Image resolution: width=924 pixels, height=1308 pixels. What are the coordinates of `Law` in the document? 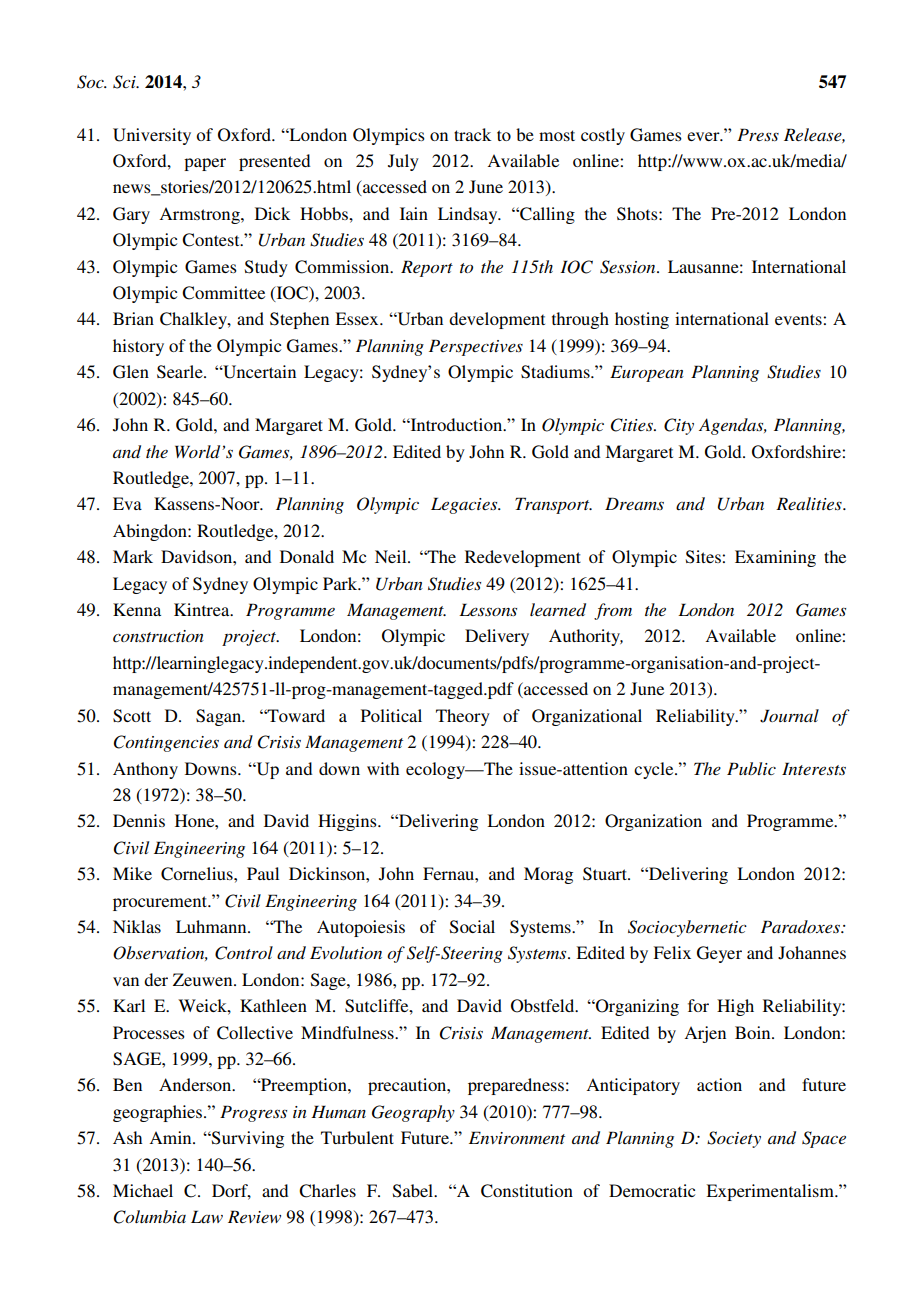 It's located at (207, 1216).
